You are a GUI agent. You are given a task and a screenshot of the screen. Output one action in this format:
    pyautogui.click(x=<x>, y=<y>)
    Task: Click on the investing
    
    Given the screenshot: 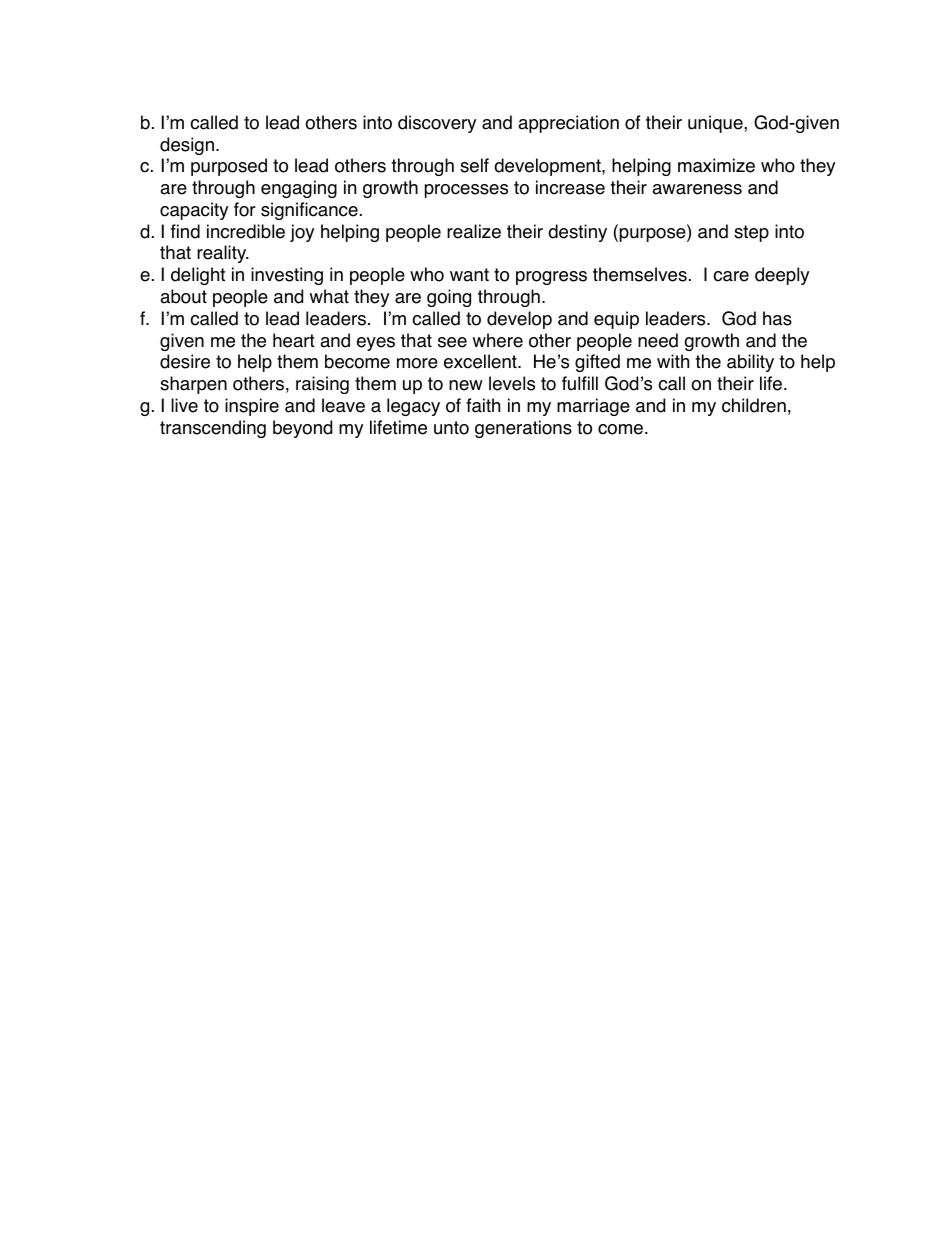 What is the action you would take?
    pyautogui.click(x=287, y=276)
